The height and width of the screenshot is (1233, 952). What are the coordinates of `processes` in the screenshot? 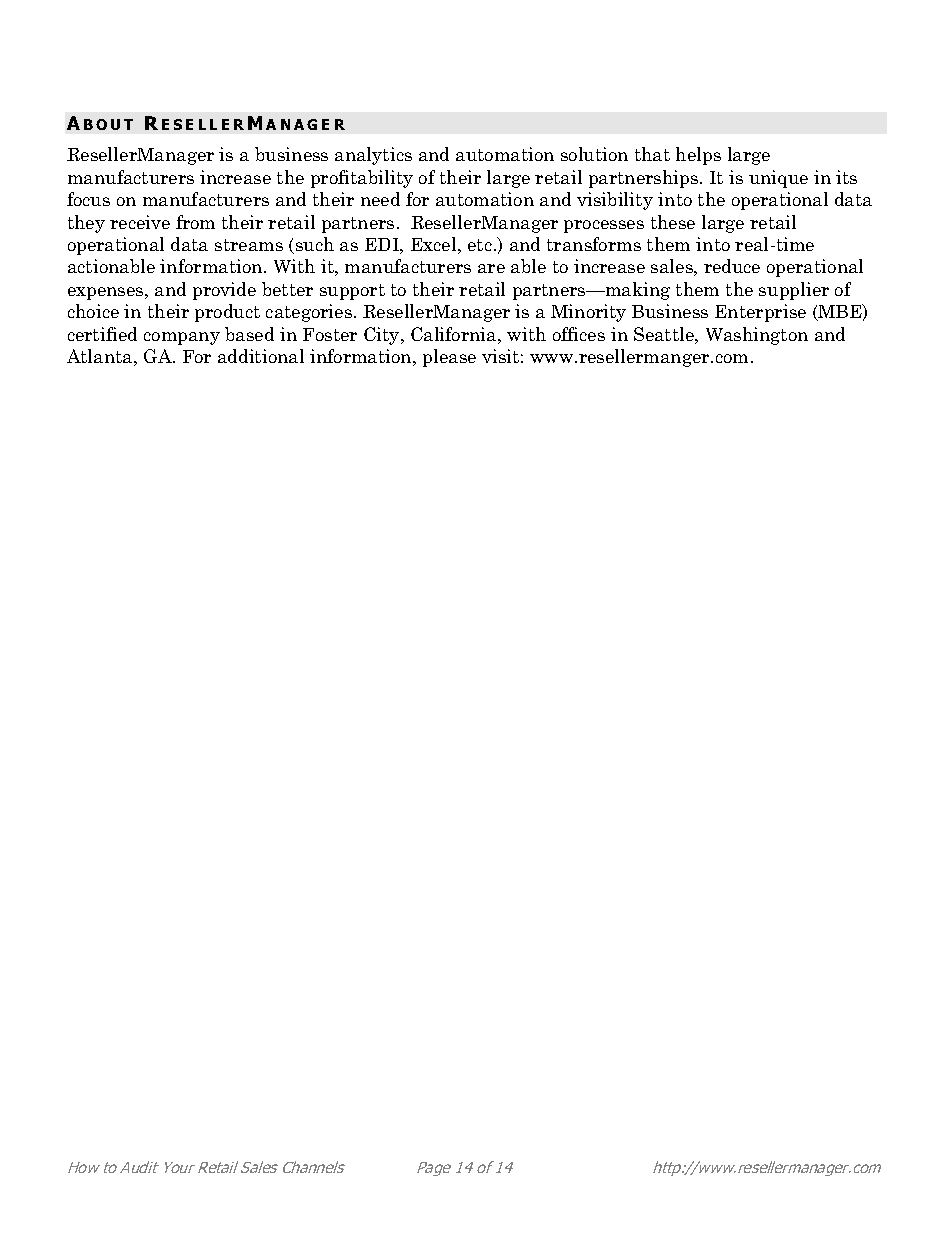 It's located at (604, 226).
